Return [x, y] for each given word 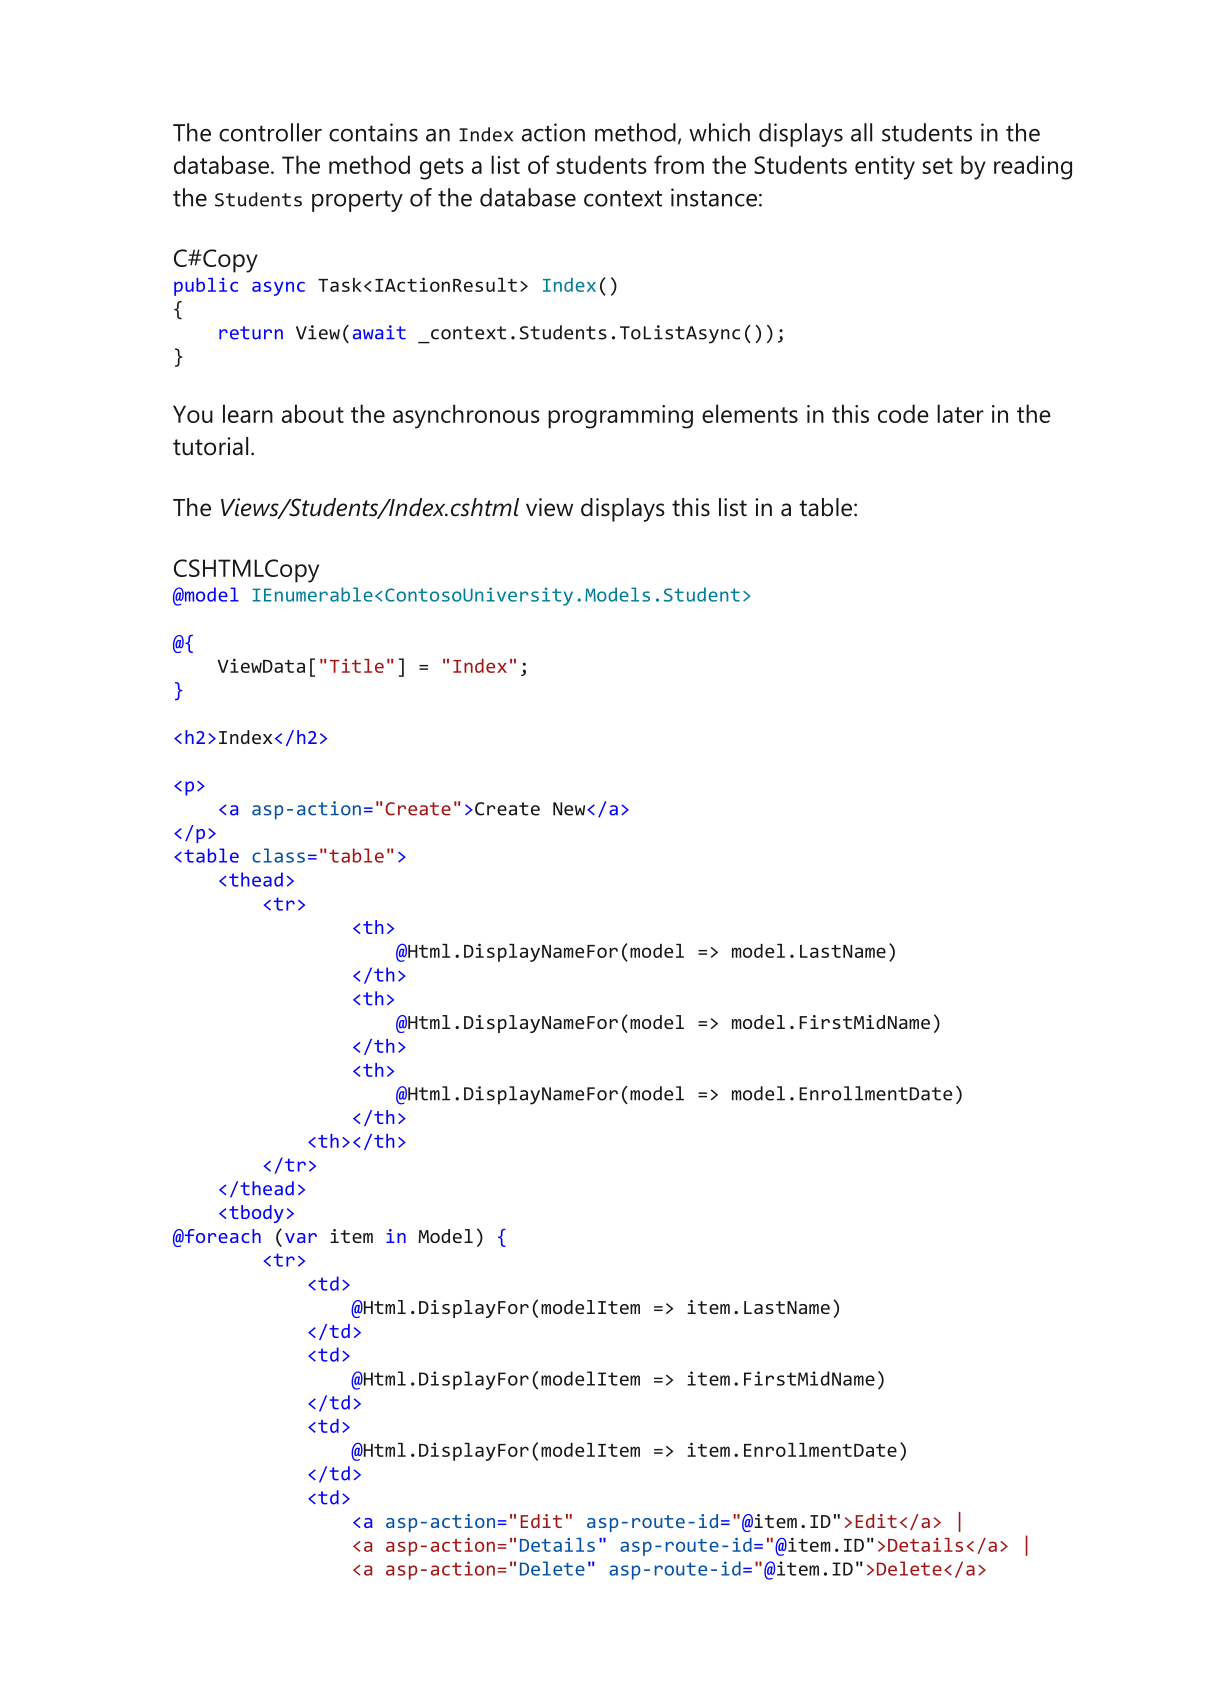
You [193, 414]
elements [750, 413]
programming [620, 417]
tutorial [210, 446]
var [301, 1238]
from [679, 164]
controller [270, 132]
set [937, 166]
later [960, 413]
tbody [256, 1214]
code [903, 413]
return [251, 333]
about [313, 413]
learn [248, 413]
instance [714, 197]
